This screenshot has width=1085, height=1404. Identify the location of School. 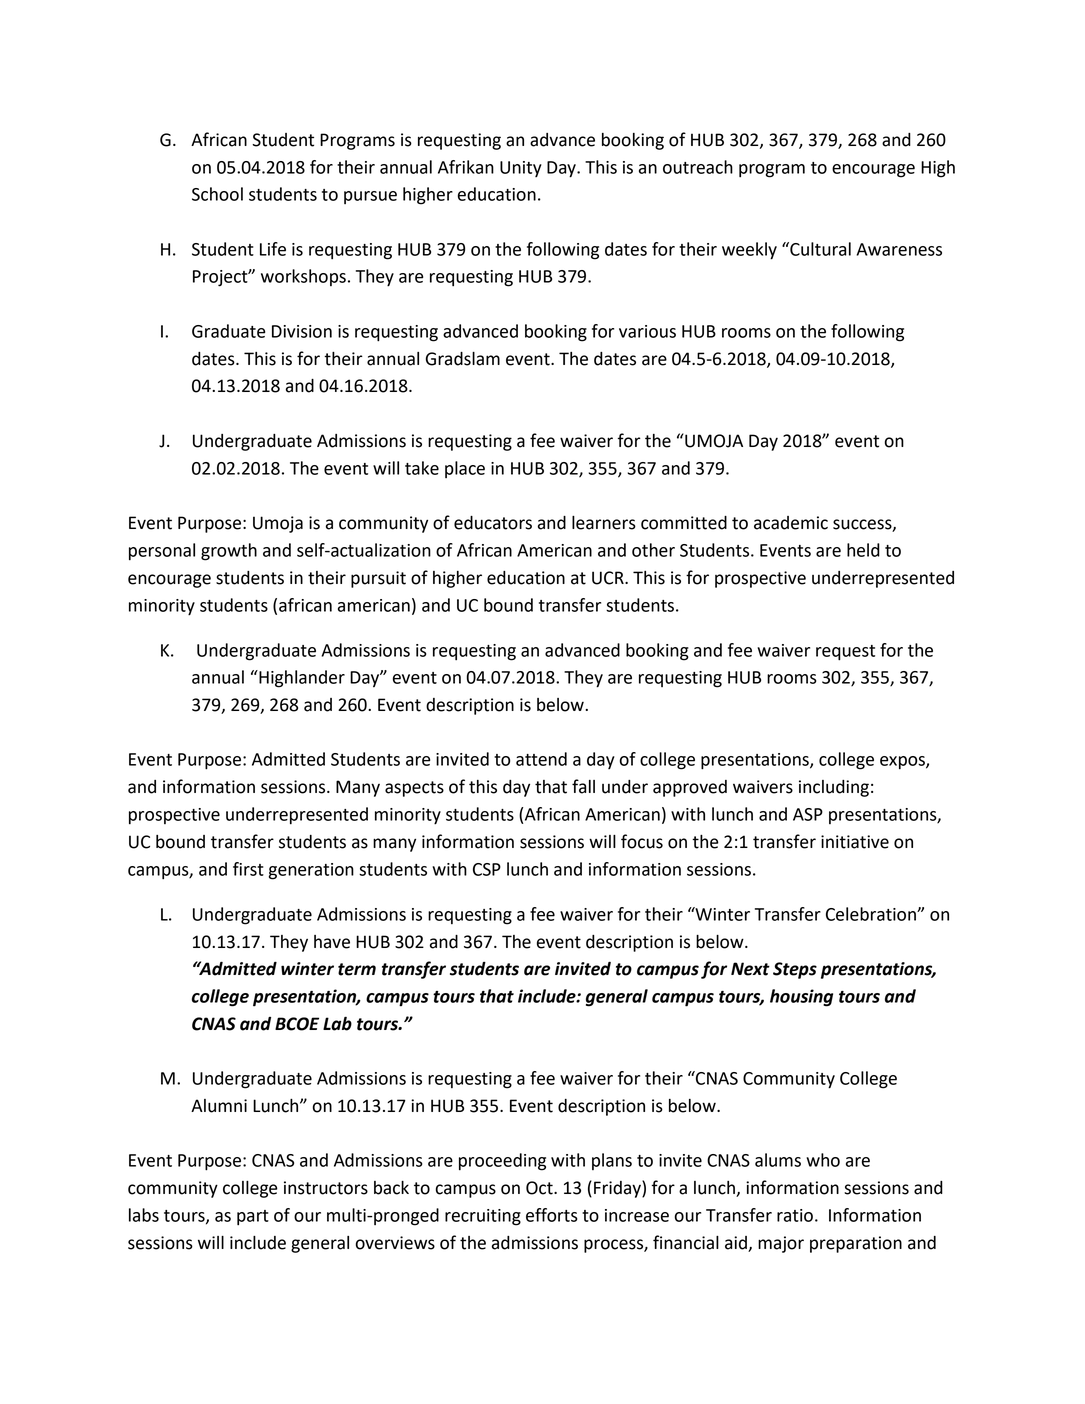
(217, 194).
